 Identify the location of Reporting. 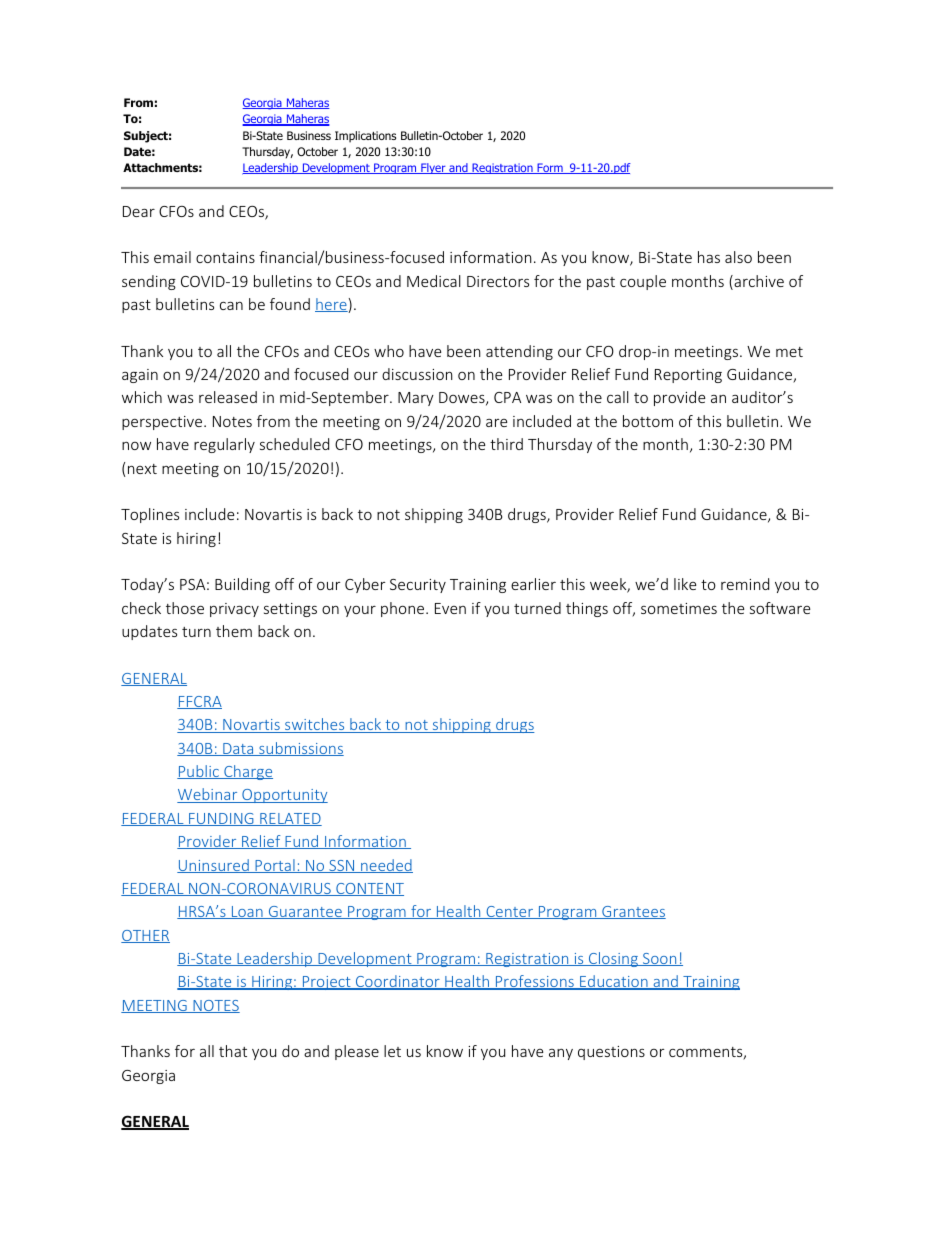
(688, 376).
